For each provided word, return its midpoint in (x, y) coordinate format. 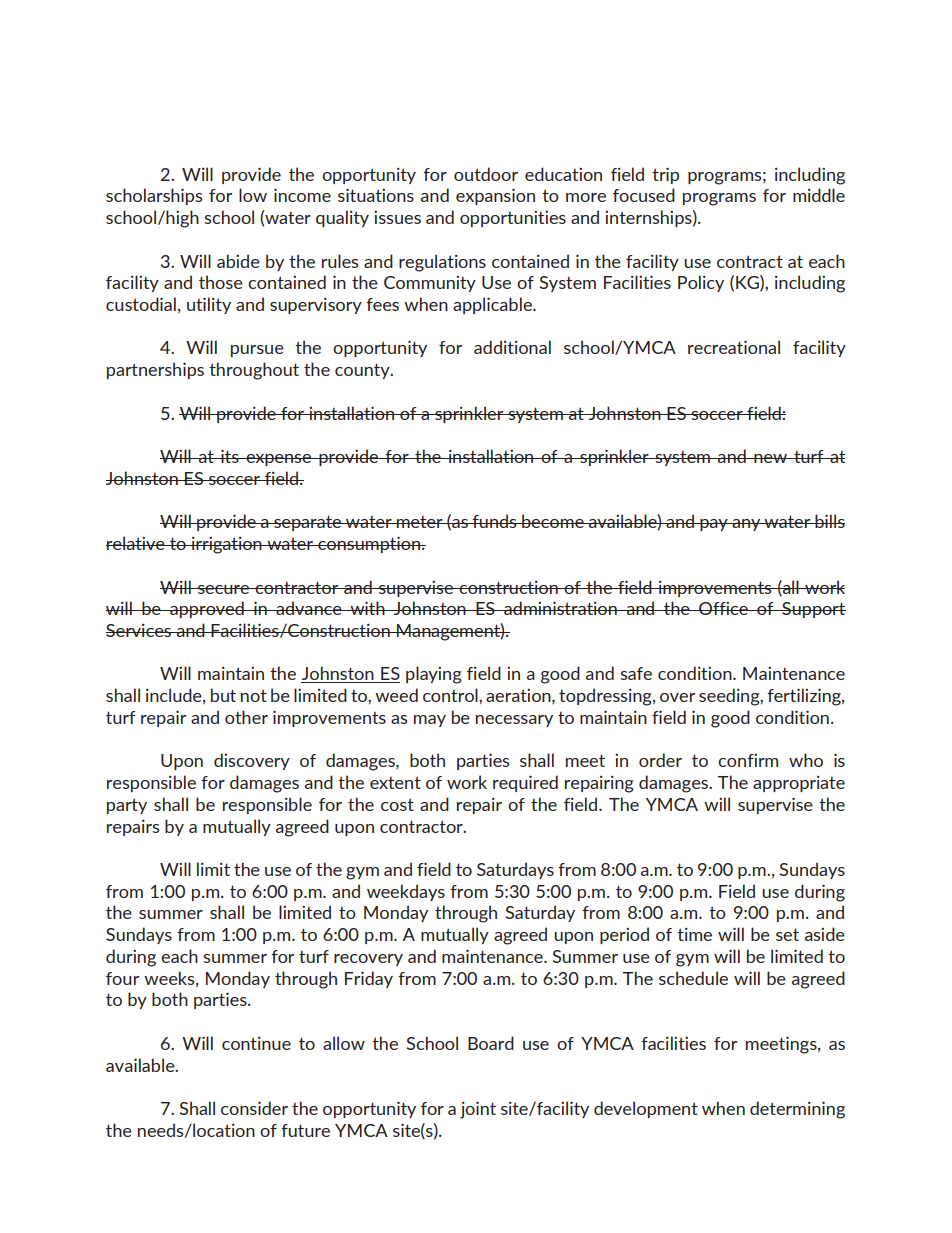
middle (819, 195)
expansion (495, 196)
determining (797, 1110)
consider (254, 1108)
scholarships (154, 196)
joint (478, 1110)
